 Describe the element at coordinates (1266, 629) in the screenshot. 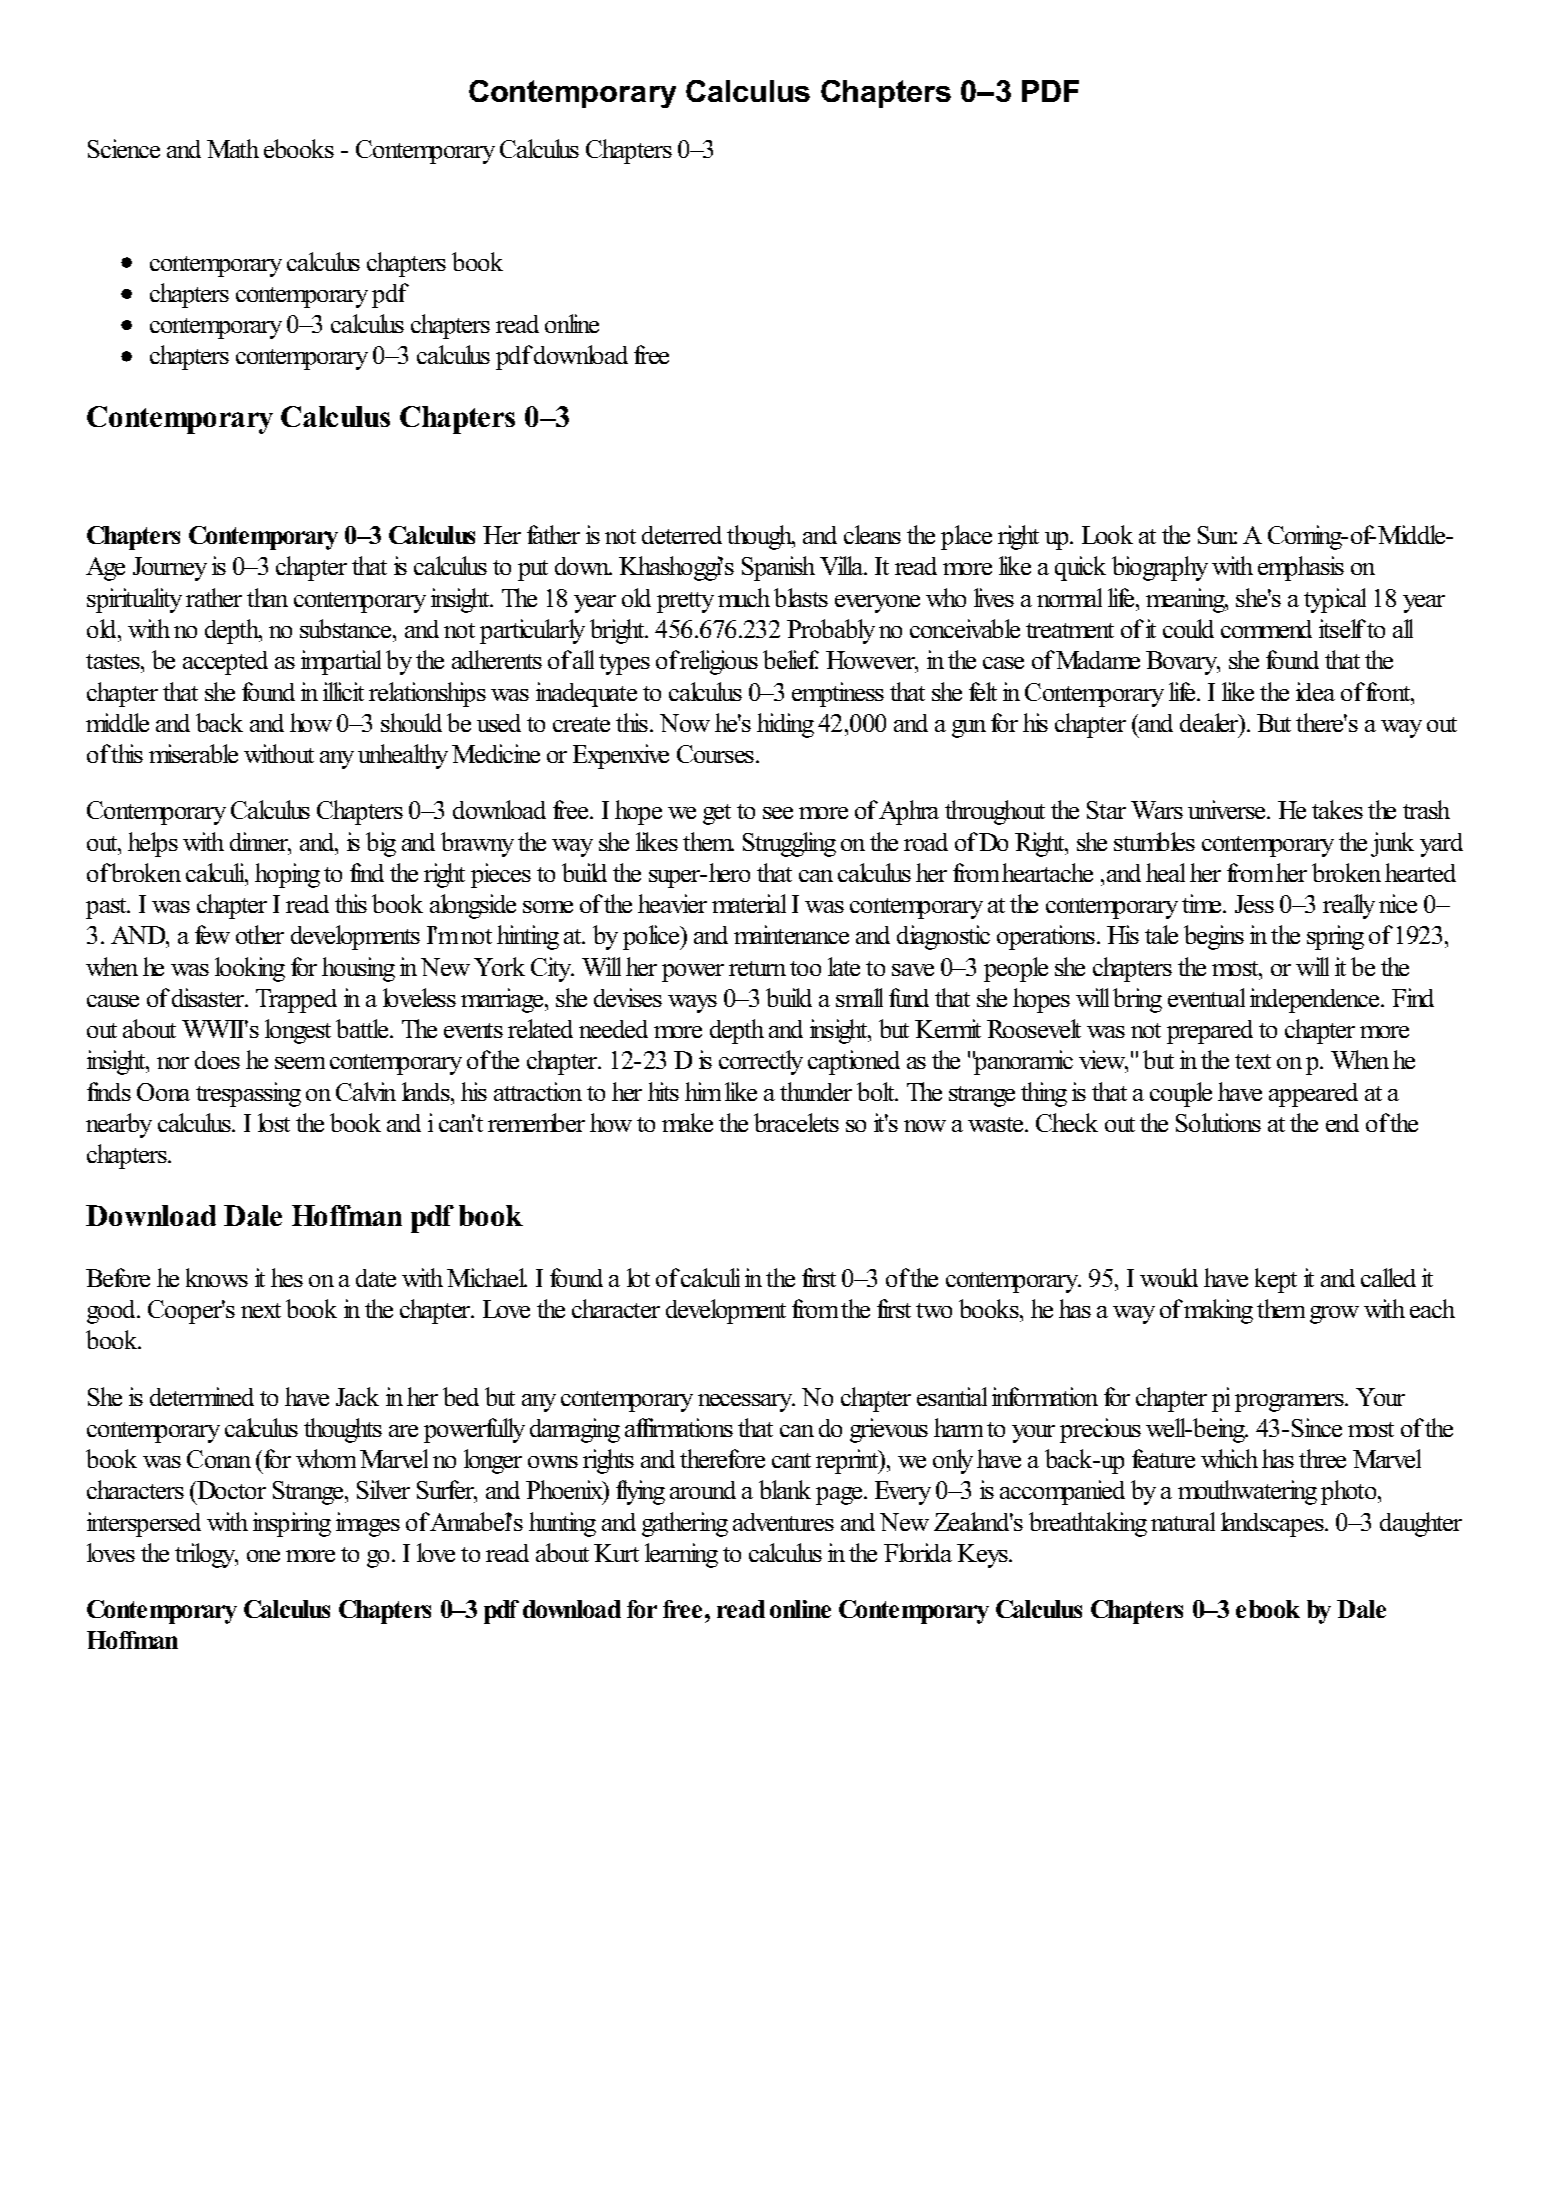

I see `commend` at that location.
